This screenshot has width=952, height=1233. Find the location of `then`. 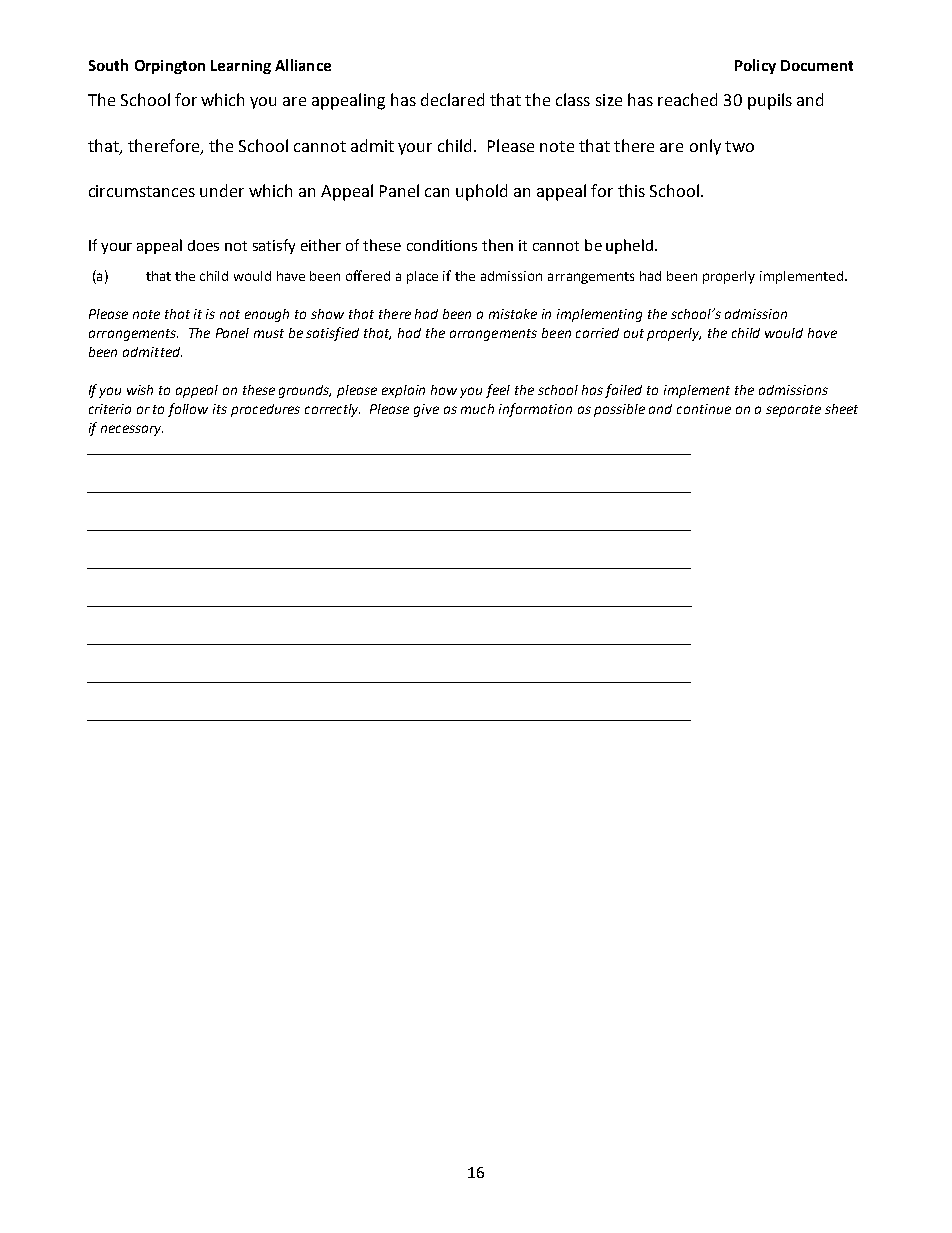

then is located at coordinates (497, 245).
